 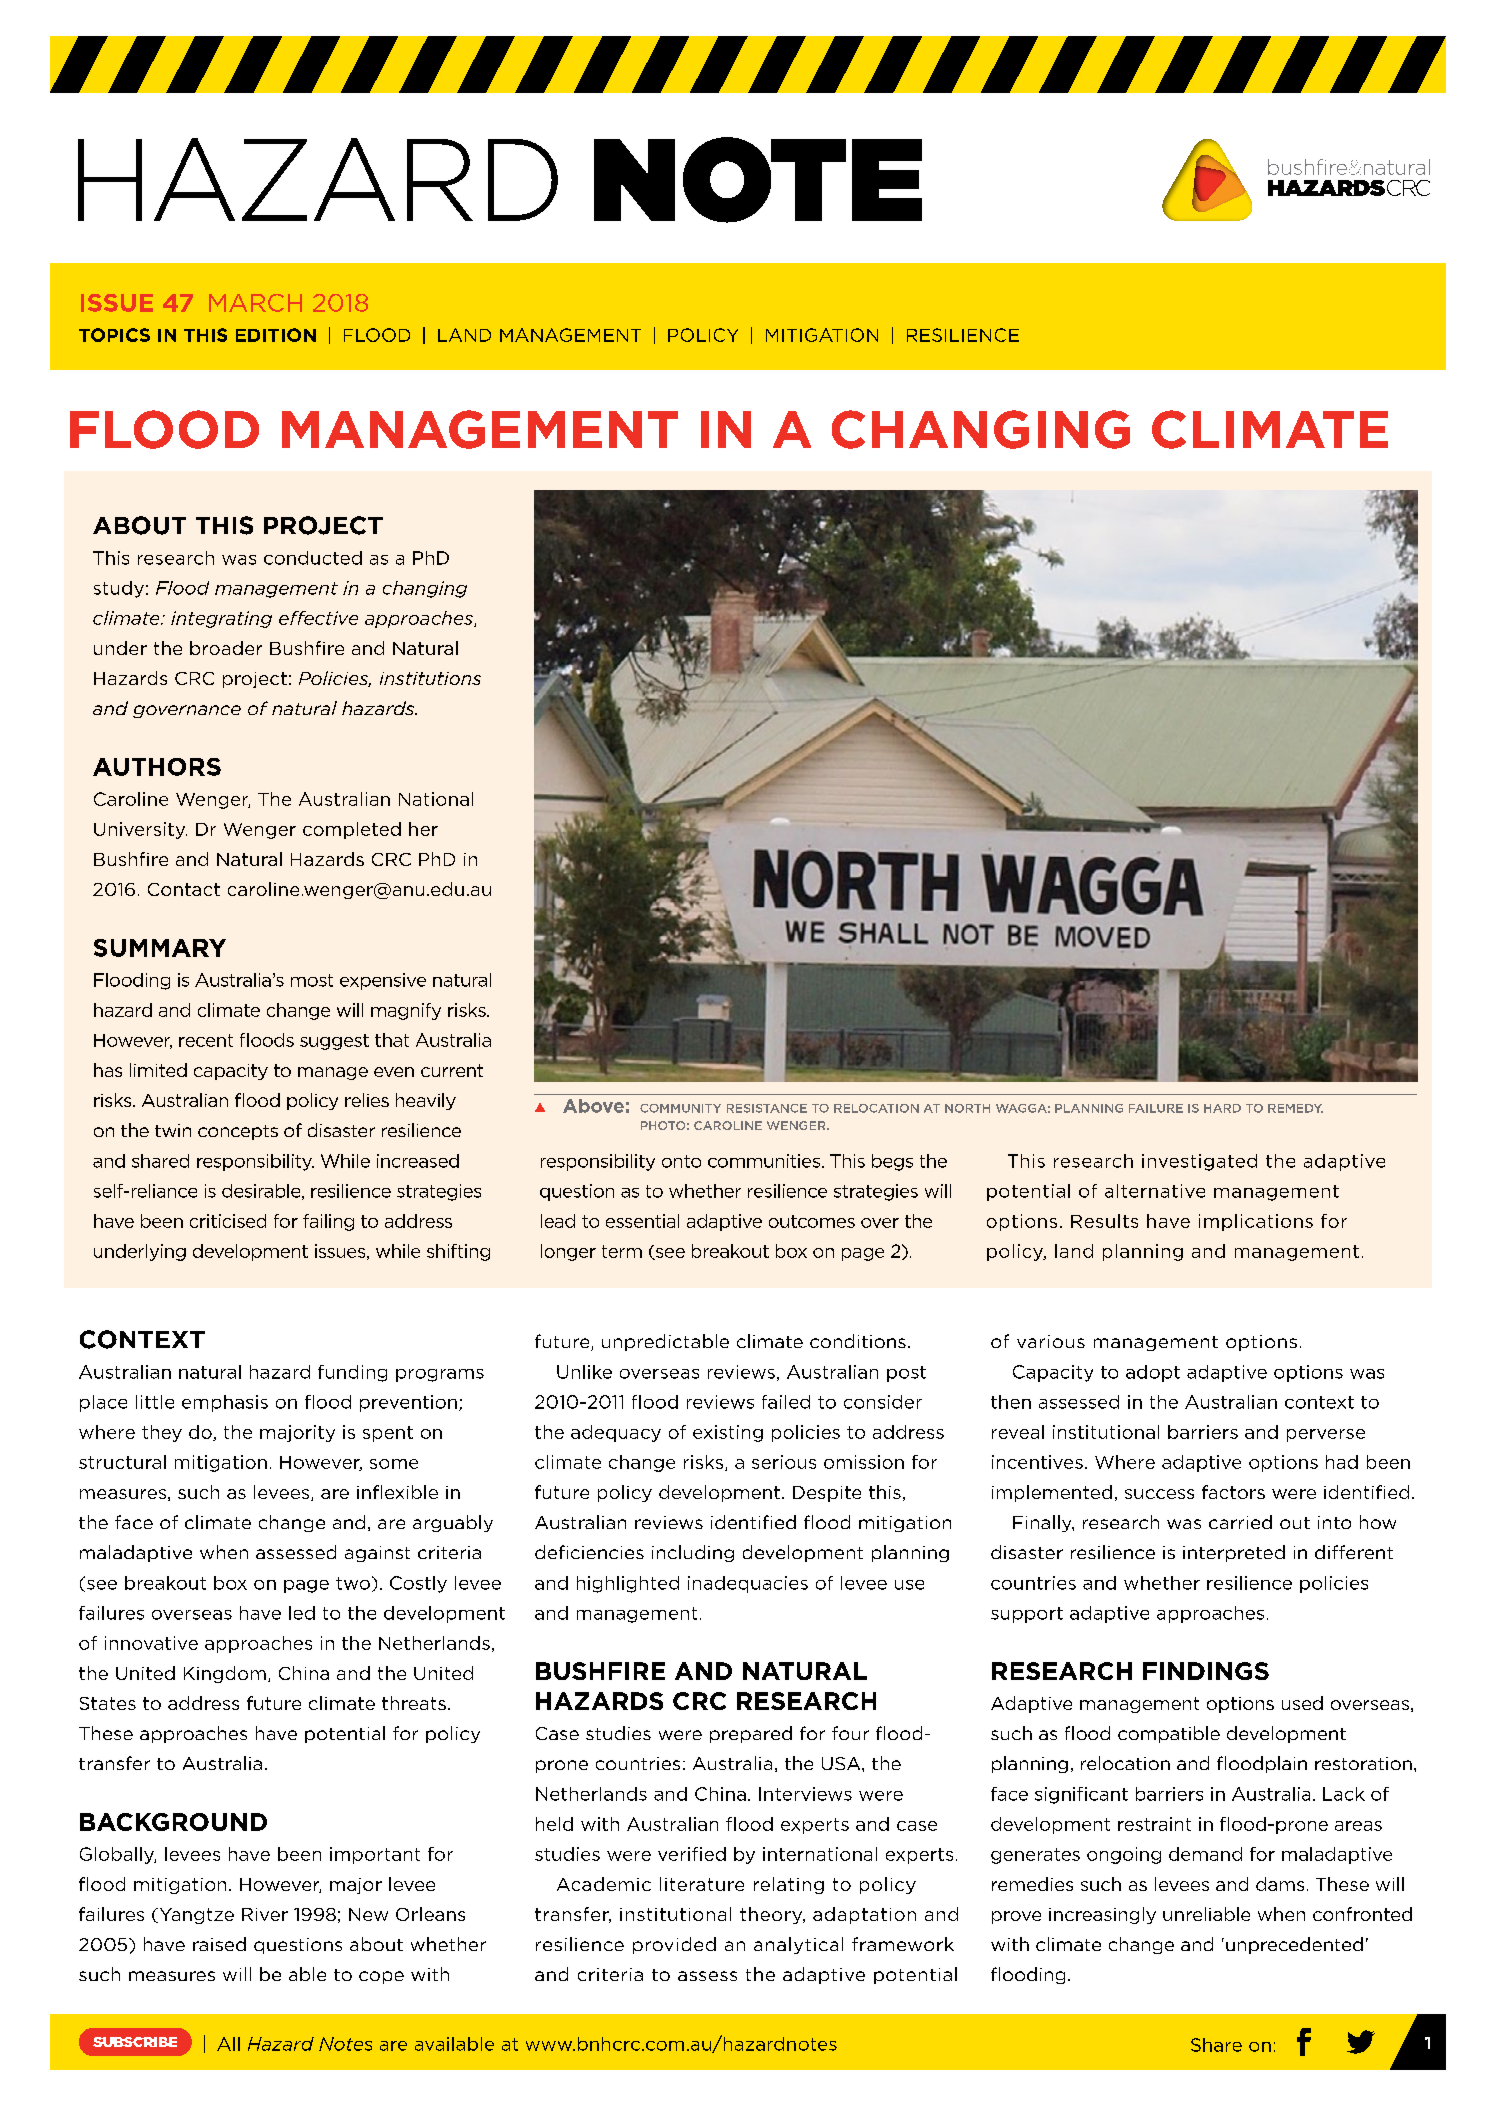 I want to click on MARCH, so click(x=255, y=303).
